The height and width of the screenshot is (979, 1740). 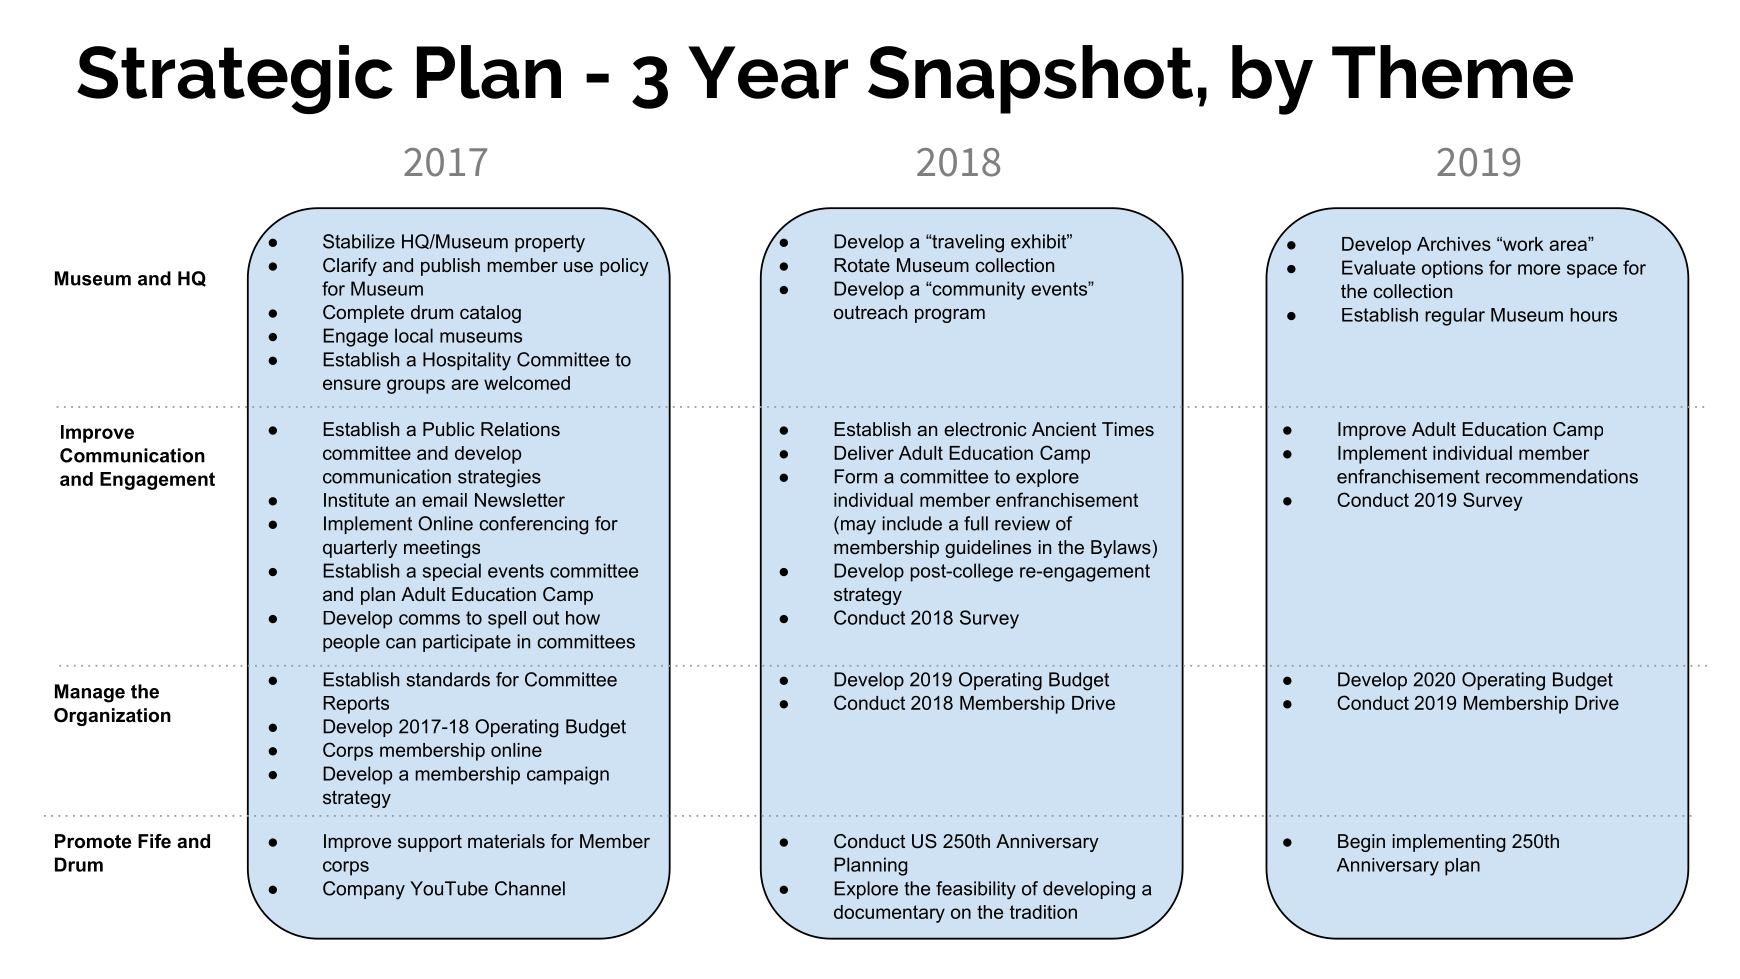 I want to click on Year, so click(x=768, y=72).
